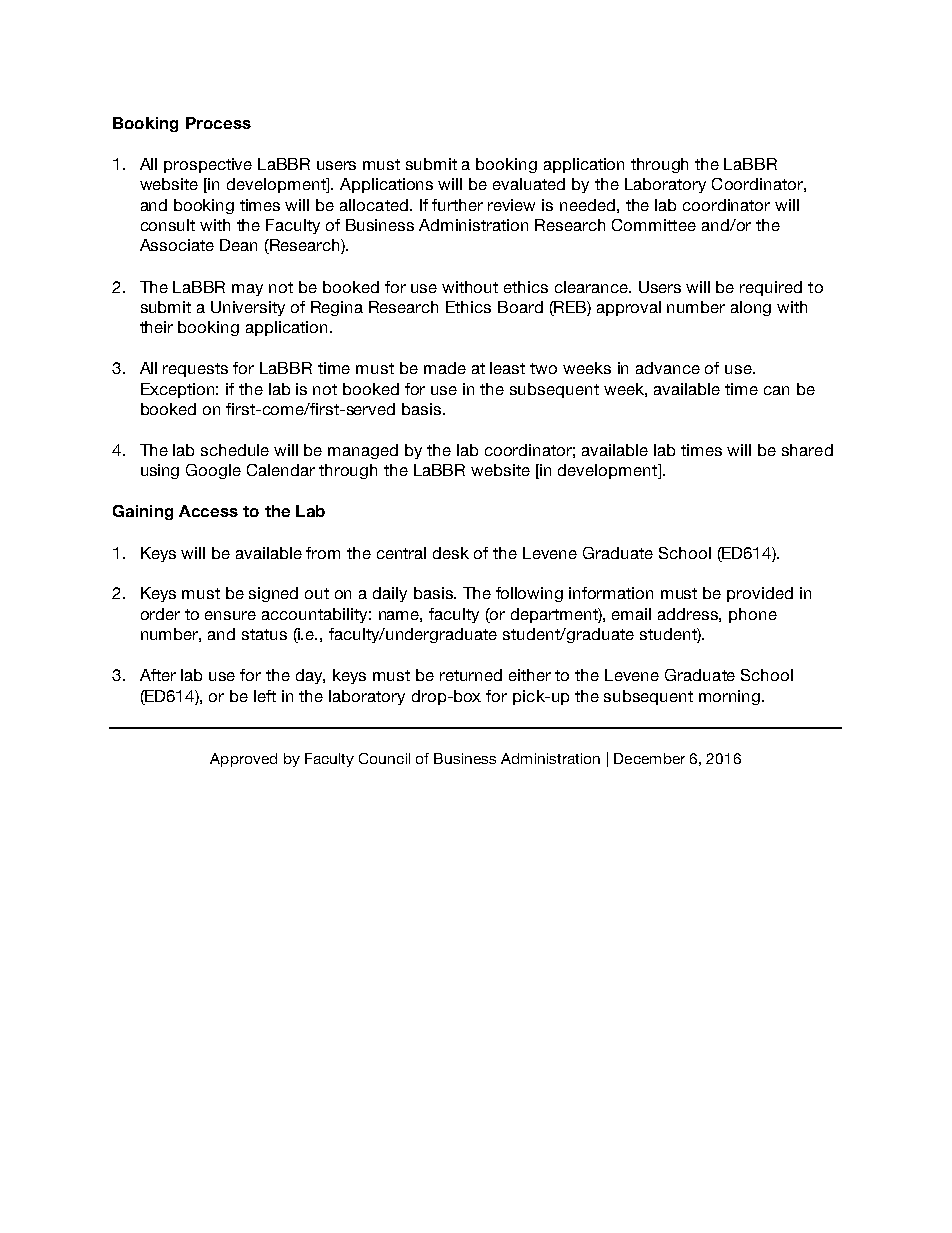 This image has width=952, height=1233. What do you see at coordinates (529, 184) in the image?
I see `evaluated` at bounding box center [529, 184].
